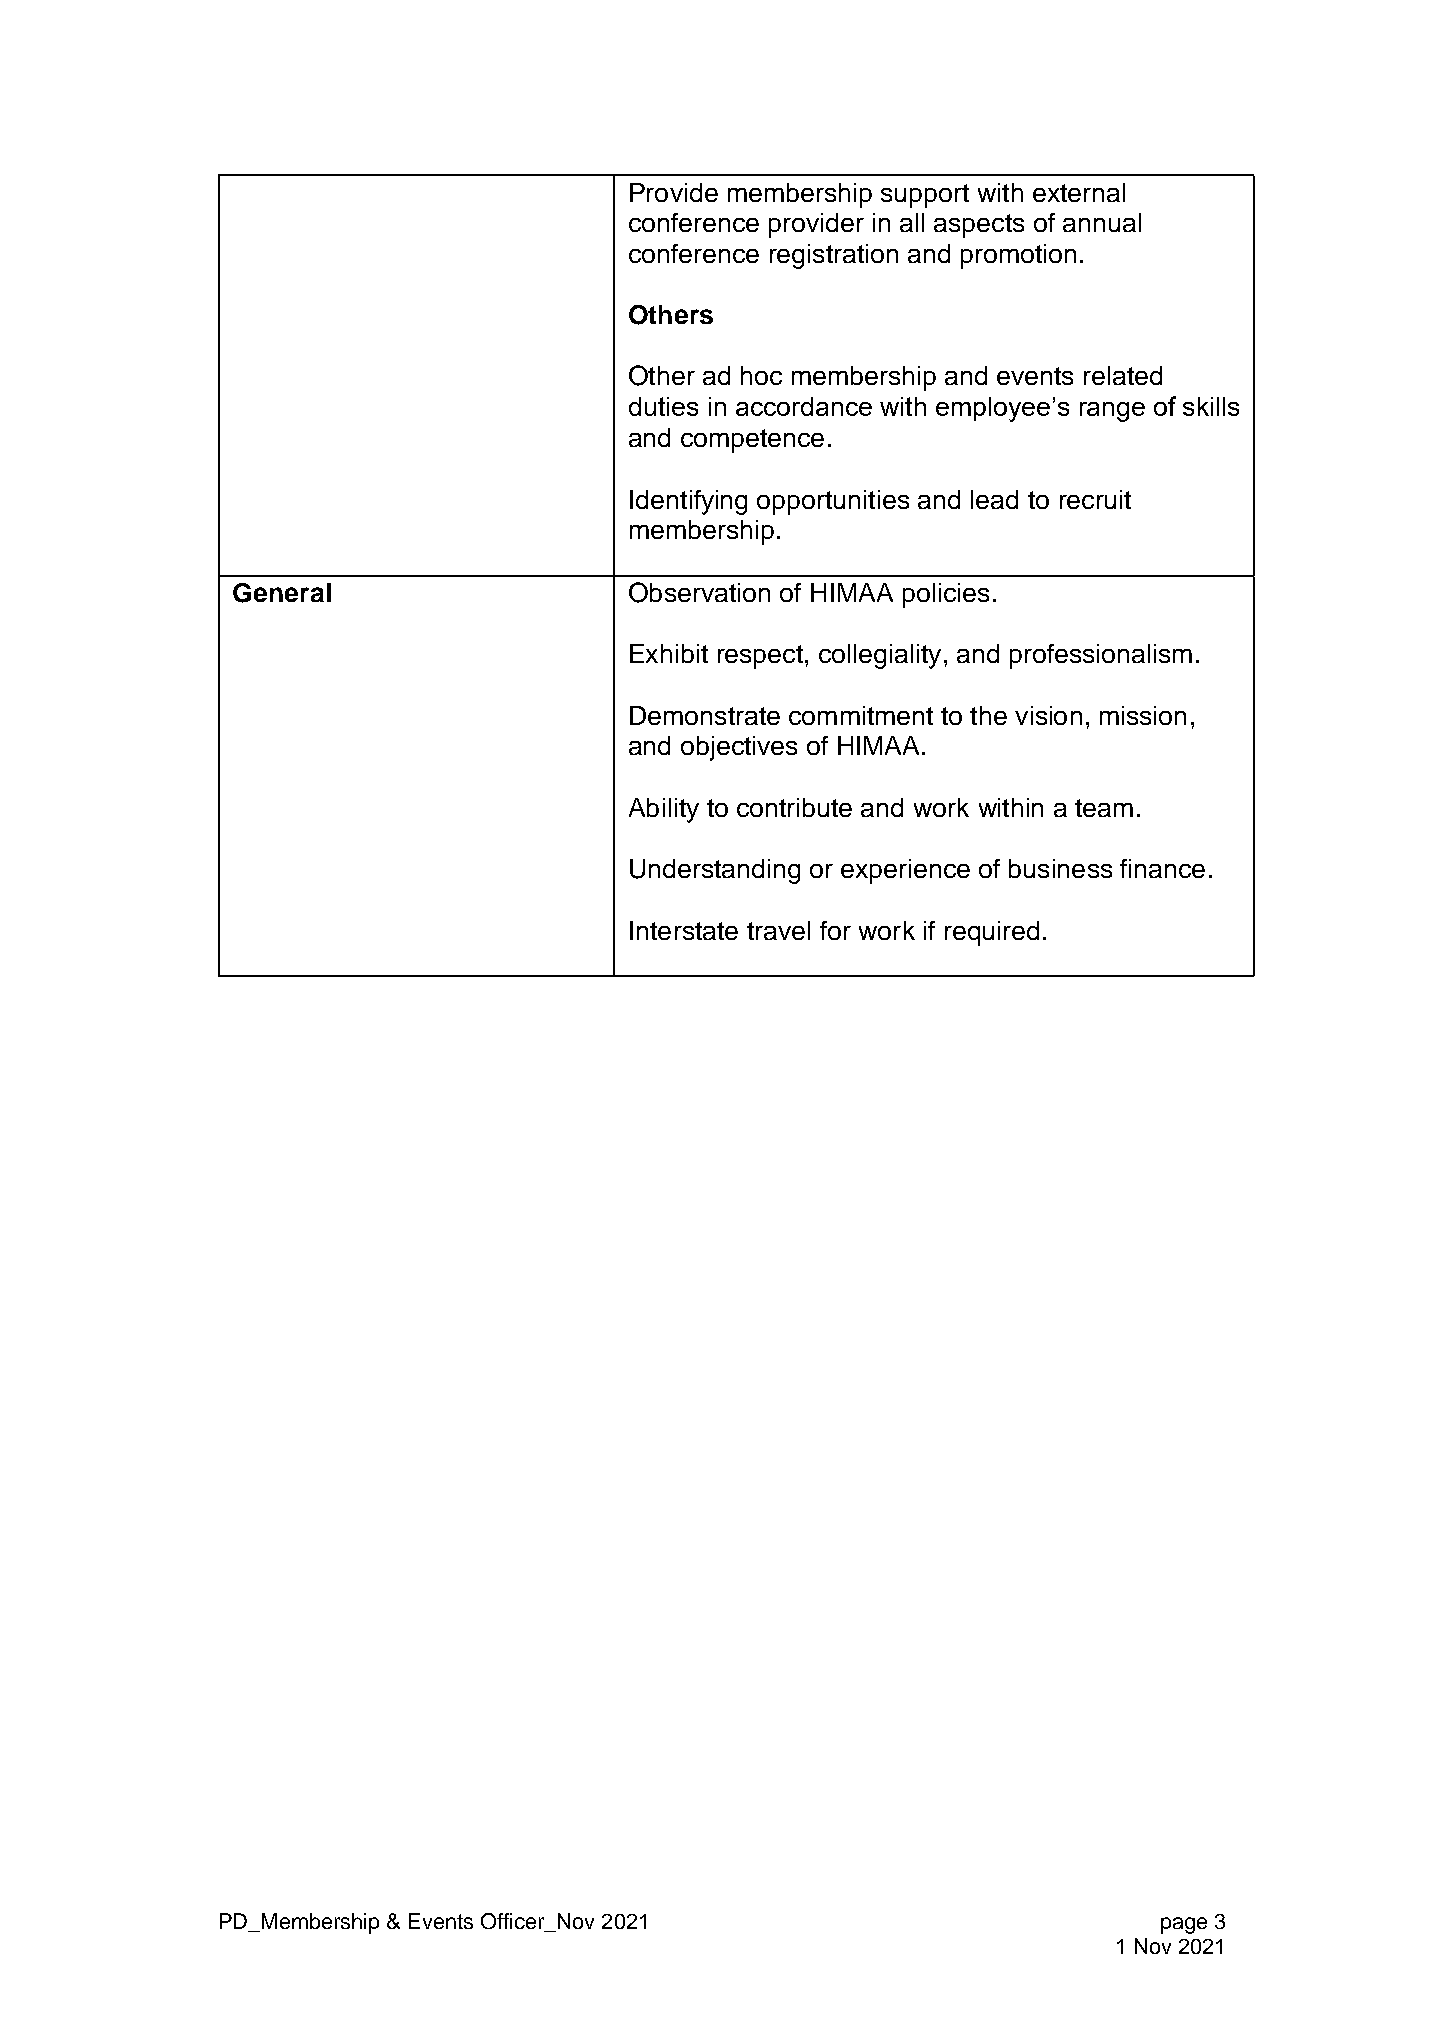  What do you see at coordinates (715, 871) in the image?
I see `Understanding` at bounding box center [715, 871].
